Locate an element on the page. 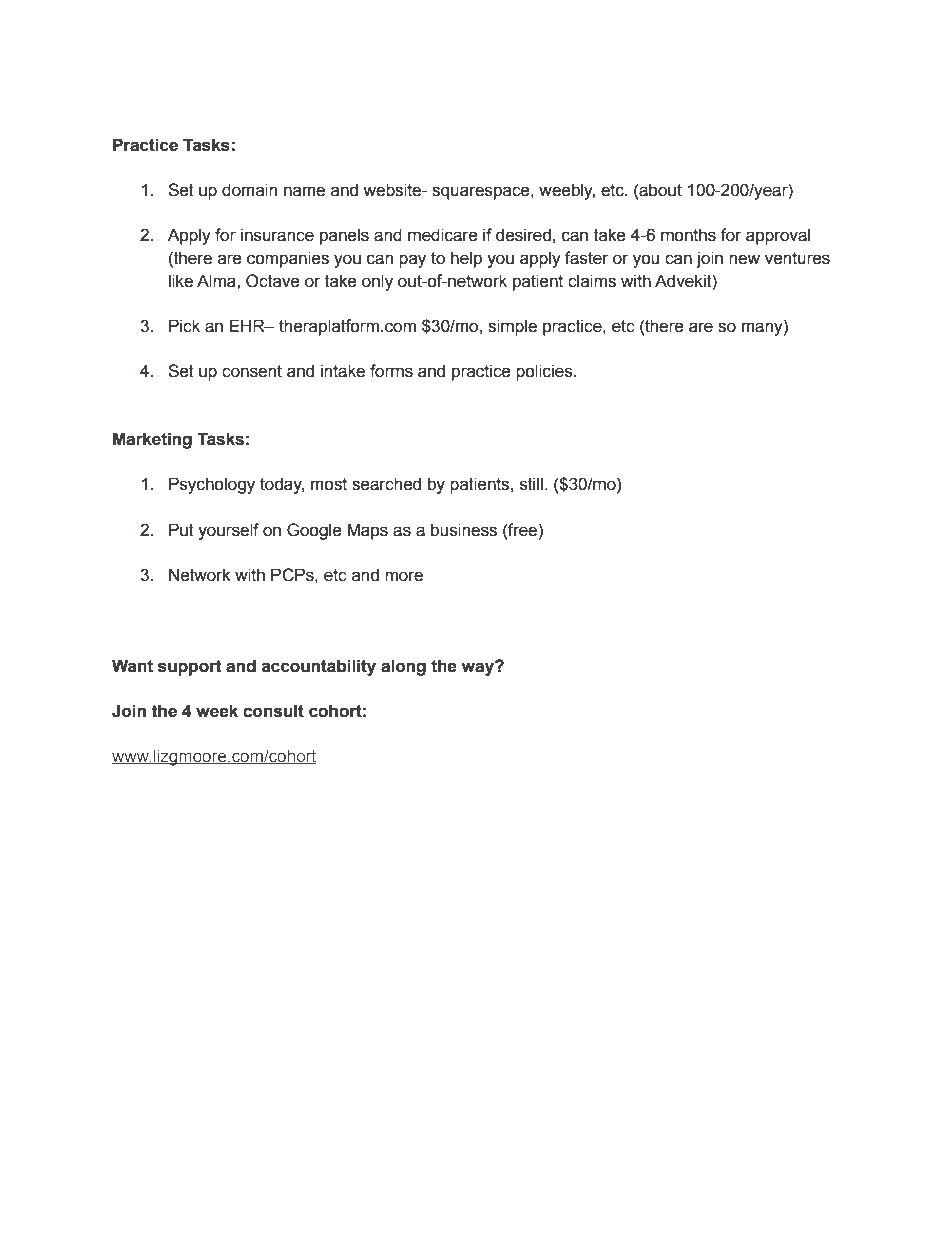 This document has width=952, height=1233. months is located at coordinates (688, 235).
